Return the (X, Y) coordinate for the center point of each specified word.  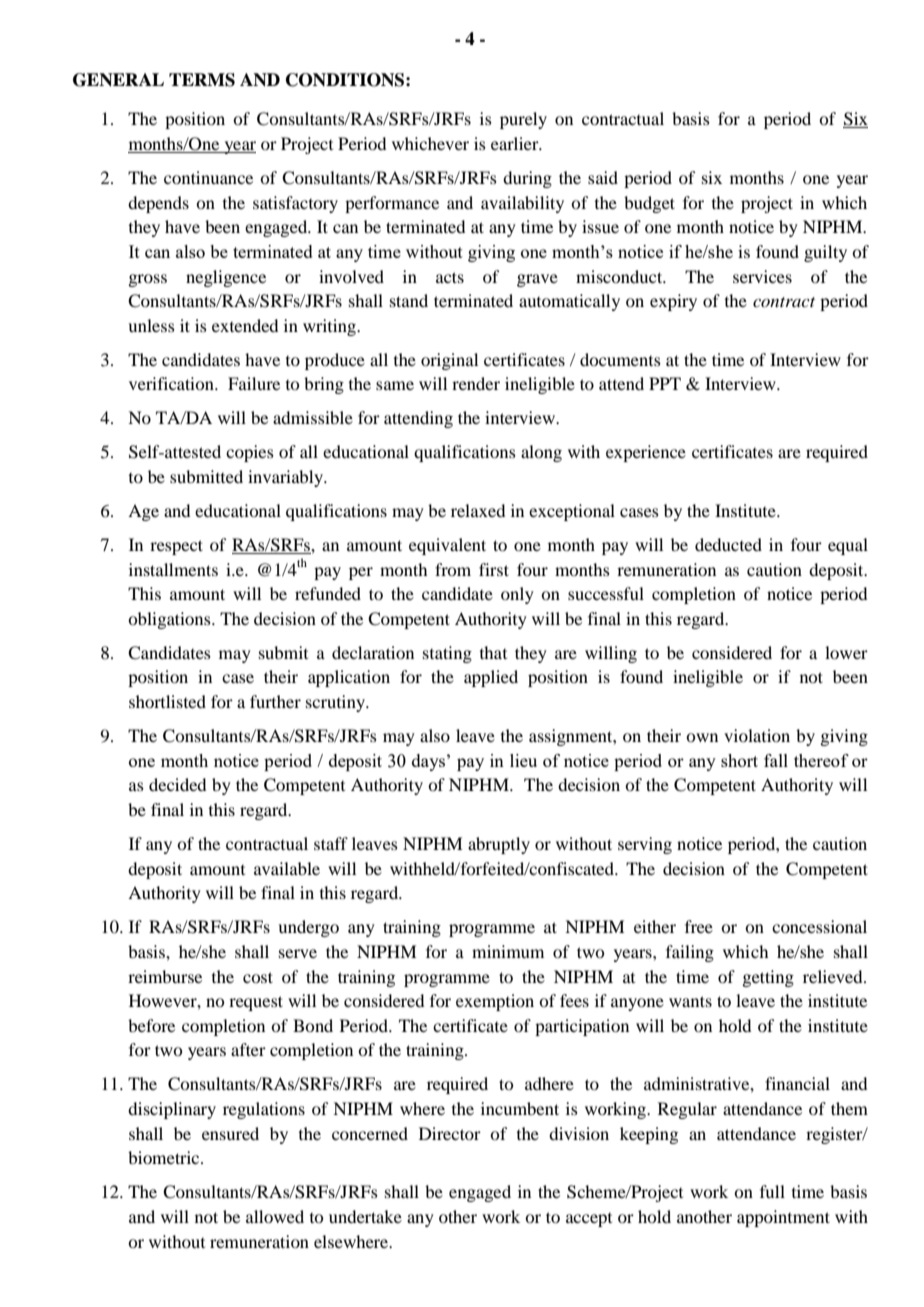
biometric (165, 1157)
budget (649, 204)
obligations (170, 620)
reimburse (165, 976)
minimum (508, 951)
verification (172, 383)
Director (450, 1133)
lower (846, 652)
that (493, 652)
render (476, 383)
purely (523, 120)
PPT (665, 383)
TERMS (202, 80)
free (699, 926)
